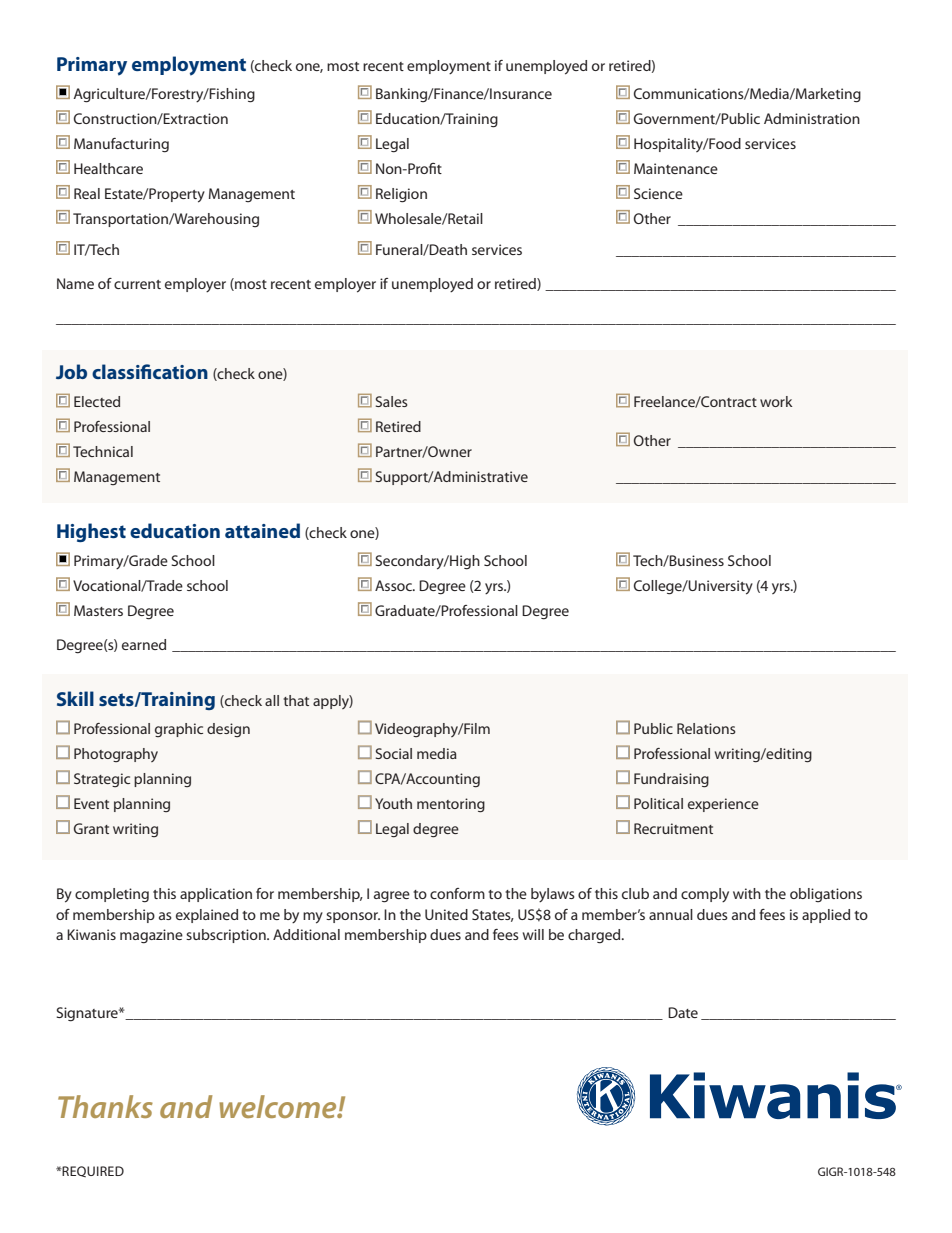 The width and height of the page is (952, 1233). Describe the element at coordinates (706, 728) in the page. I see `Relations` at that location.
